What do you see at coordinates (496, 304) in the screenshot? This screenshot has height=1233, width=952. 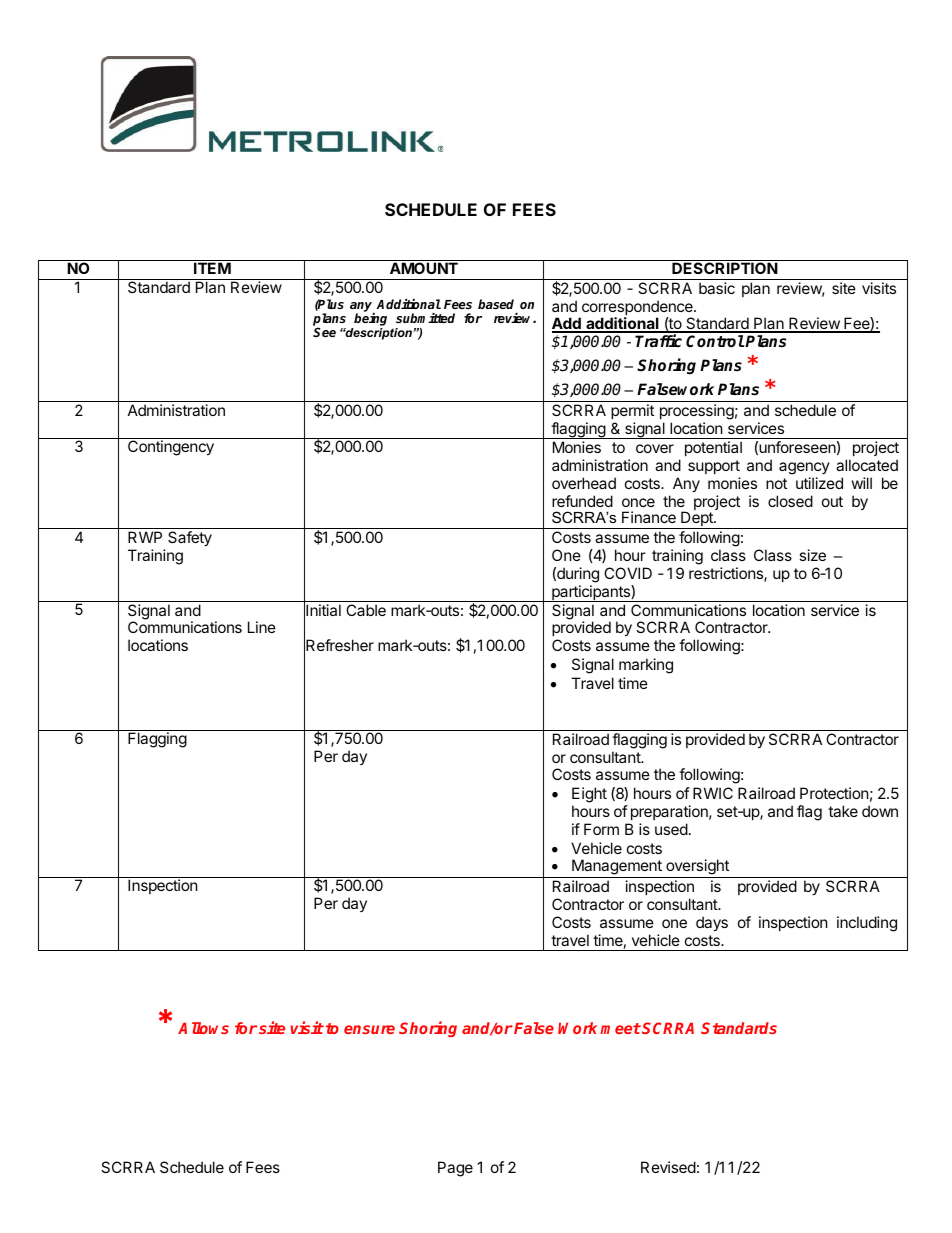 I see `based` at bounding box center [496, 304].
